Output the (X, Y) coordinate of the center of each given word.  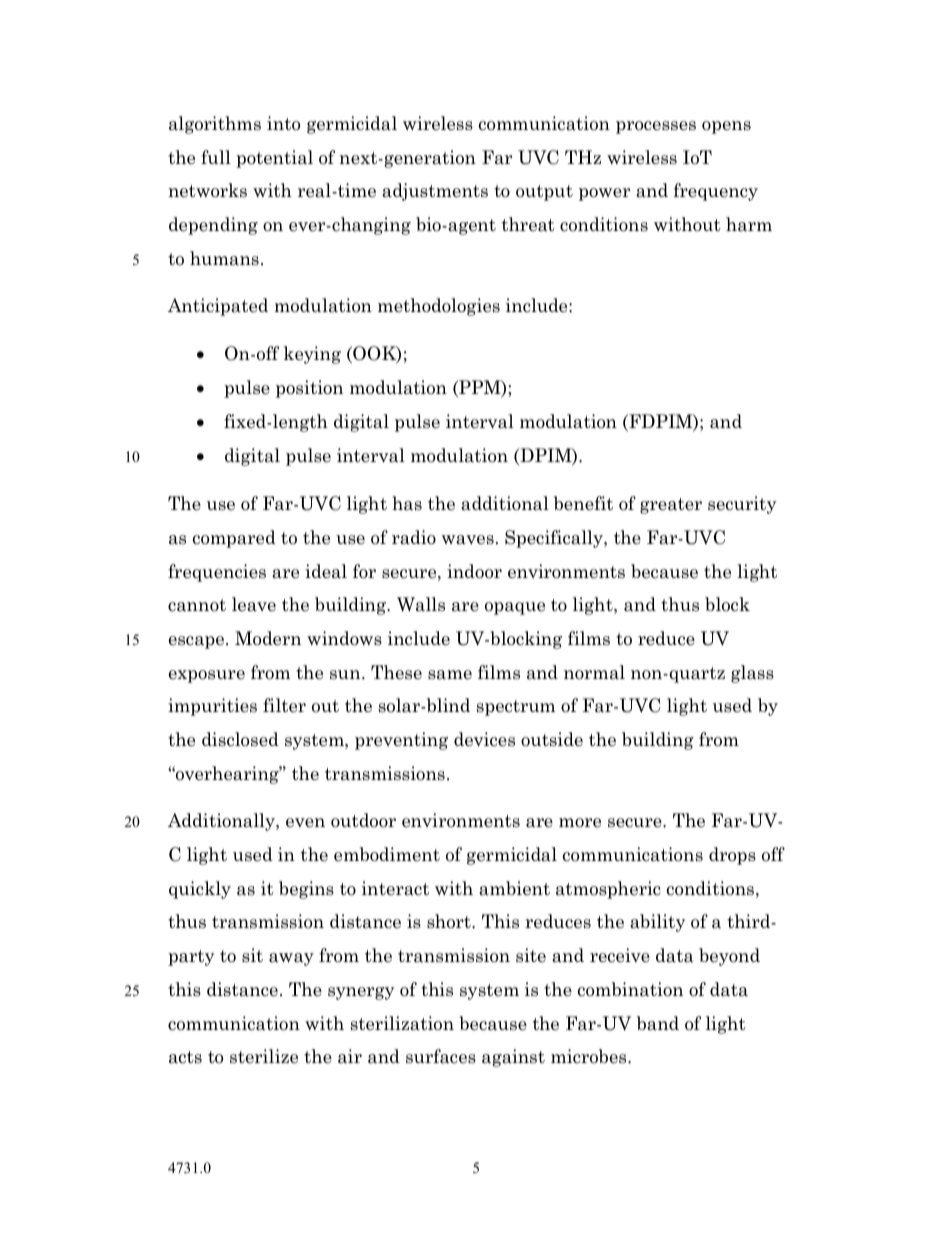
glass (752, 674)
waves (468, 540)
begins (306, 890)
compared (234, 539)
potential (274, 159)
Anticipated (218, 307)
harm (749, 224)
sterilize (264, 1056)
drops (732, 856)
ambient (514, 888)
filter (284, 705)
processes (656, 127)
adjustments (435, 192)
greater (671, 506)
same (450, 675)
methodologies (439, 307)
